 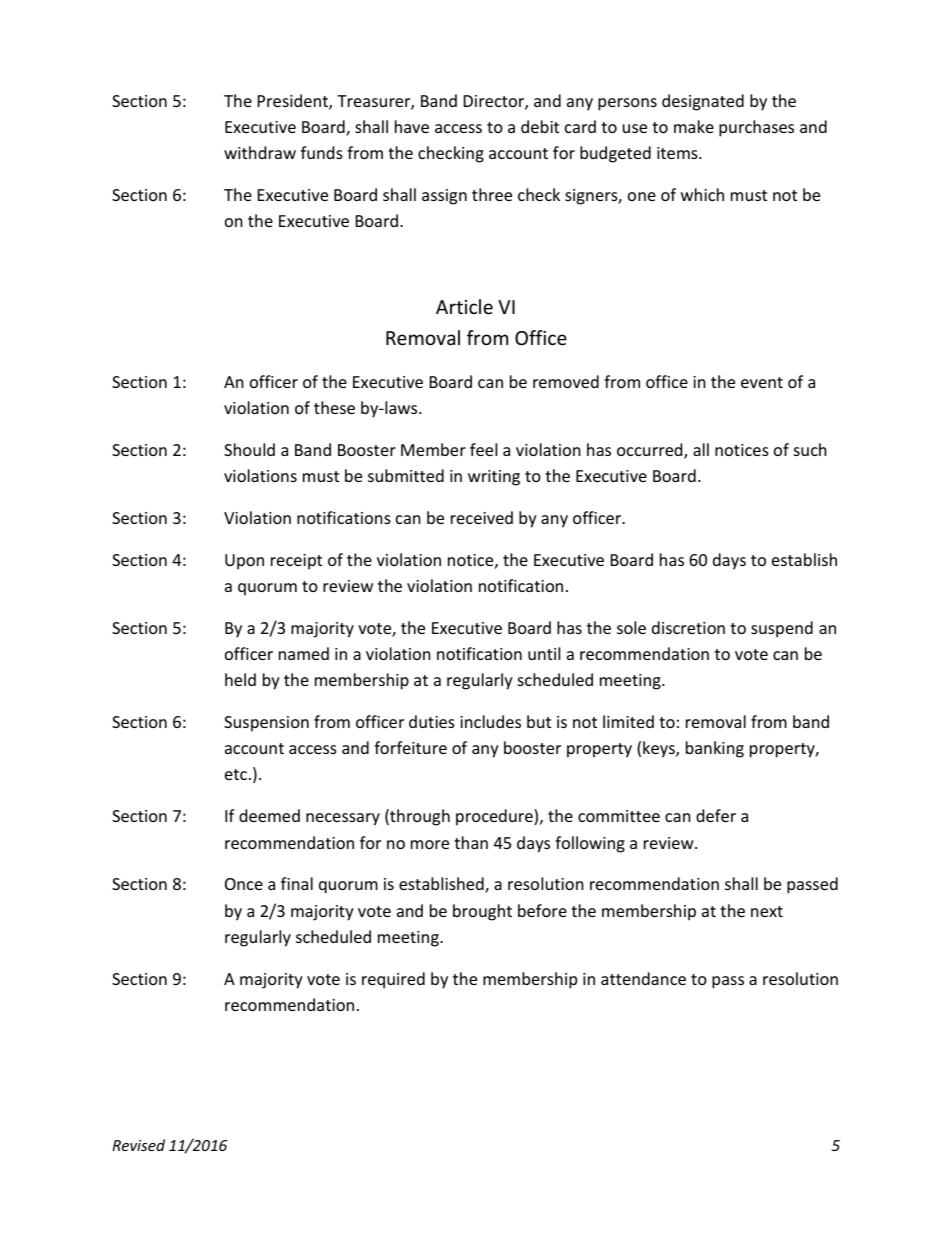 What do you see at coordinates (688, 627) in the screenshot?
I see `discretion` at bounding box center [688, 627].
